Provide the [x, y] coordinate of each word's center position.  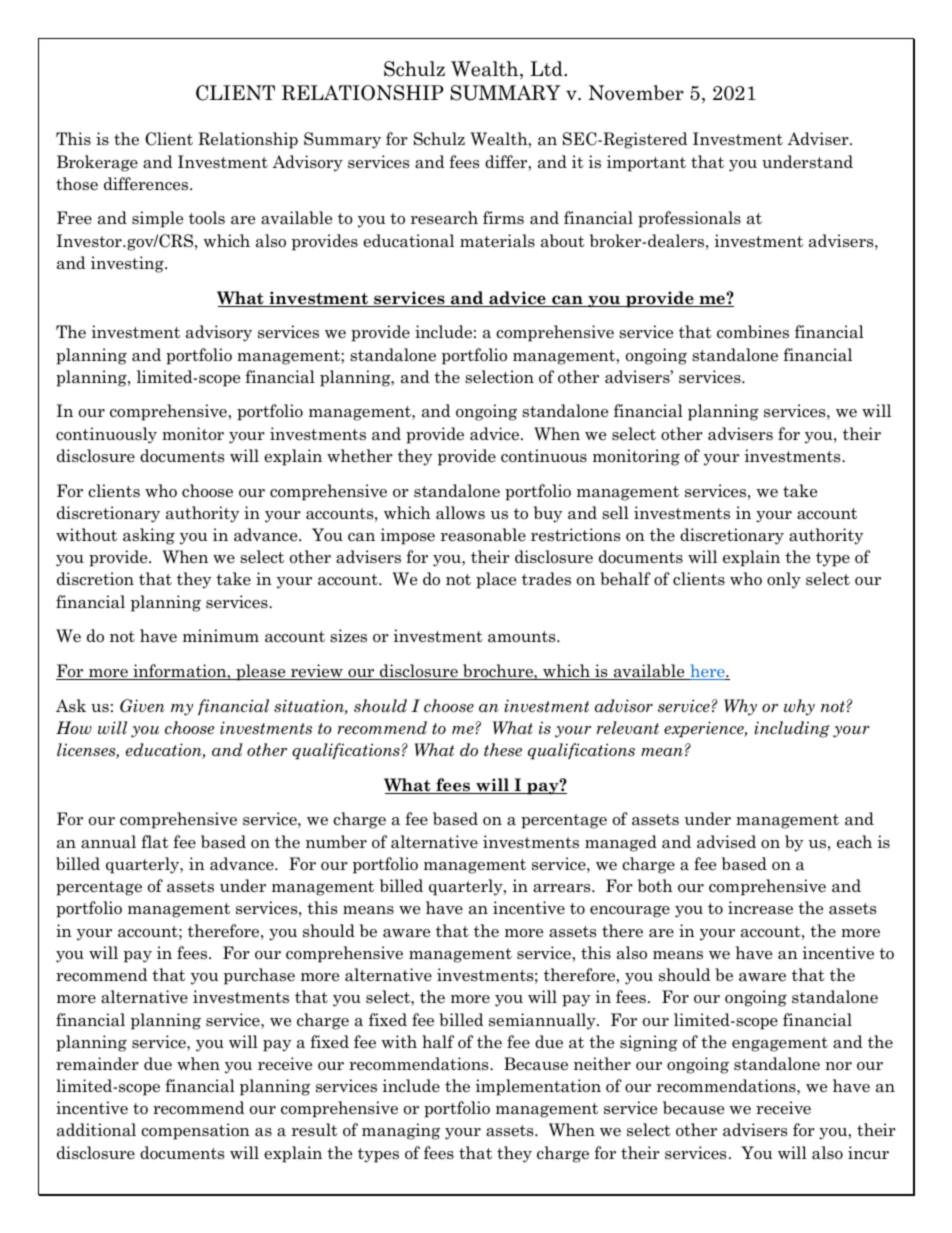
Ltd [547, 68]
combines [753, 332]
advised [726, 842]
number [336, 841]
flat [155, 842]
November [636, 93]
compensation [195, 1131]
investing [128, 264]
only [784, 580]
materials [497, 241]
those [77, 184]
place [496, 580]
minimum [221, 635]
